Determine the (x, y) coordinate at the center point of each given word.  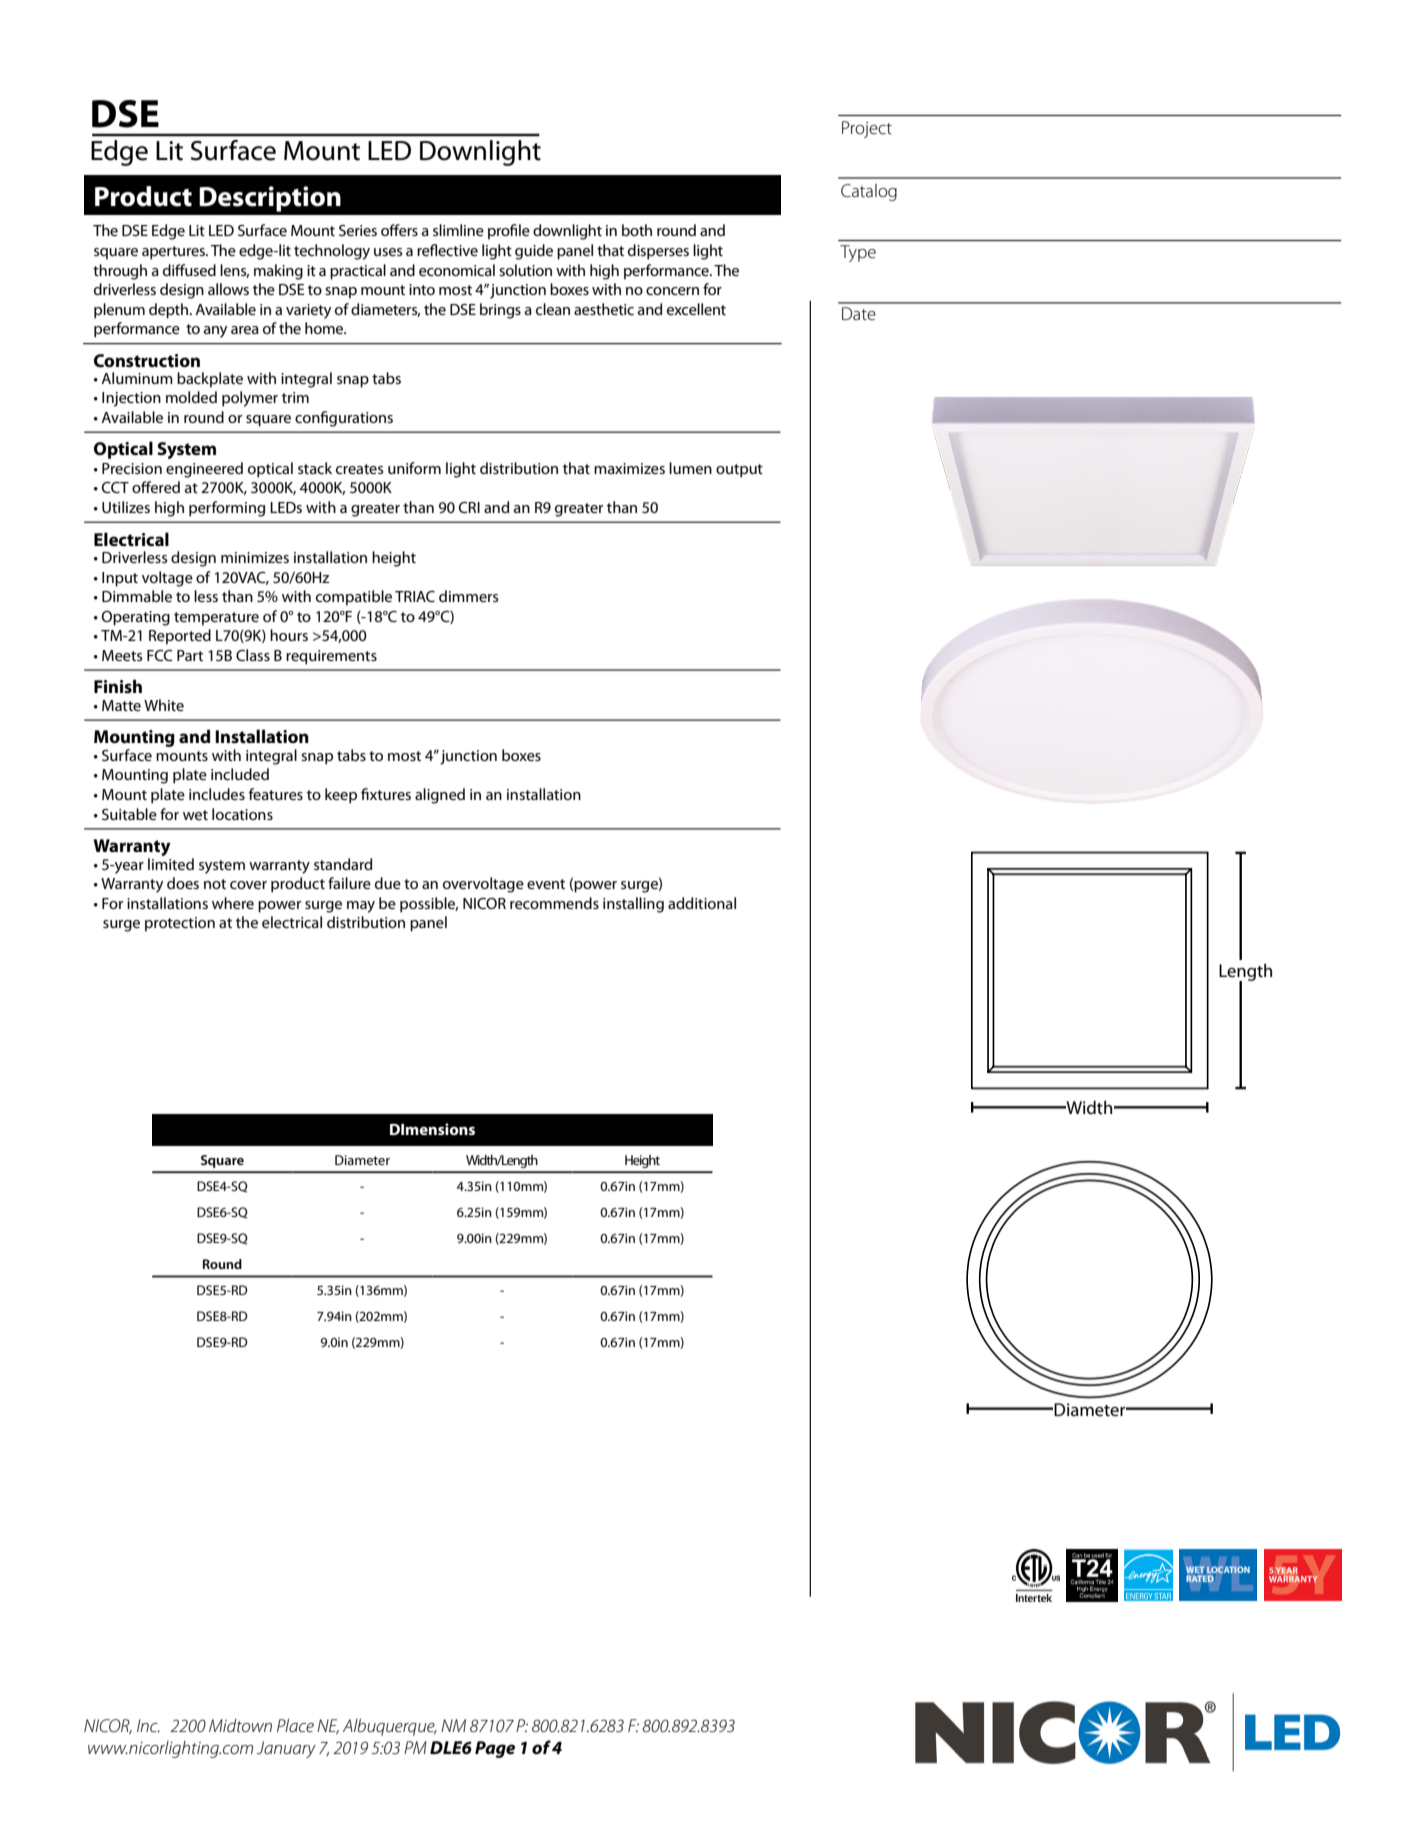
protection (180, 924)
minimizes (255, 557)
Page (495, 1749)
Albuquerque (390, 1727)
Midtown (240, 1725)
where (233, 903)
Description (270, 199)
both (637, 230)
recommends (554, 903)
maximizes (629, 468)
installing (633, 905)
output (739, 471)
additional (702, 903)
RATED (1200, 1578)
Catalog (869, 192)
